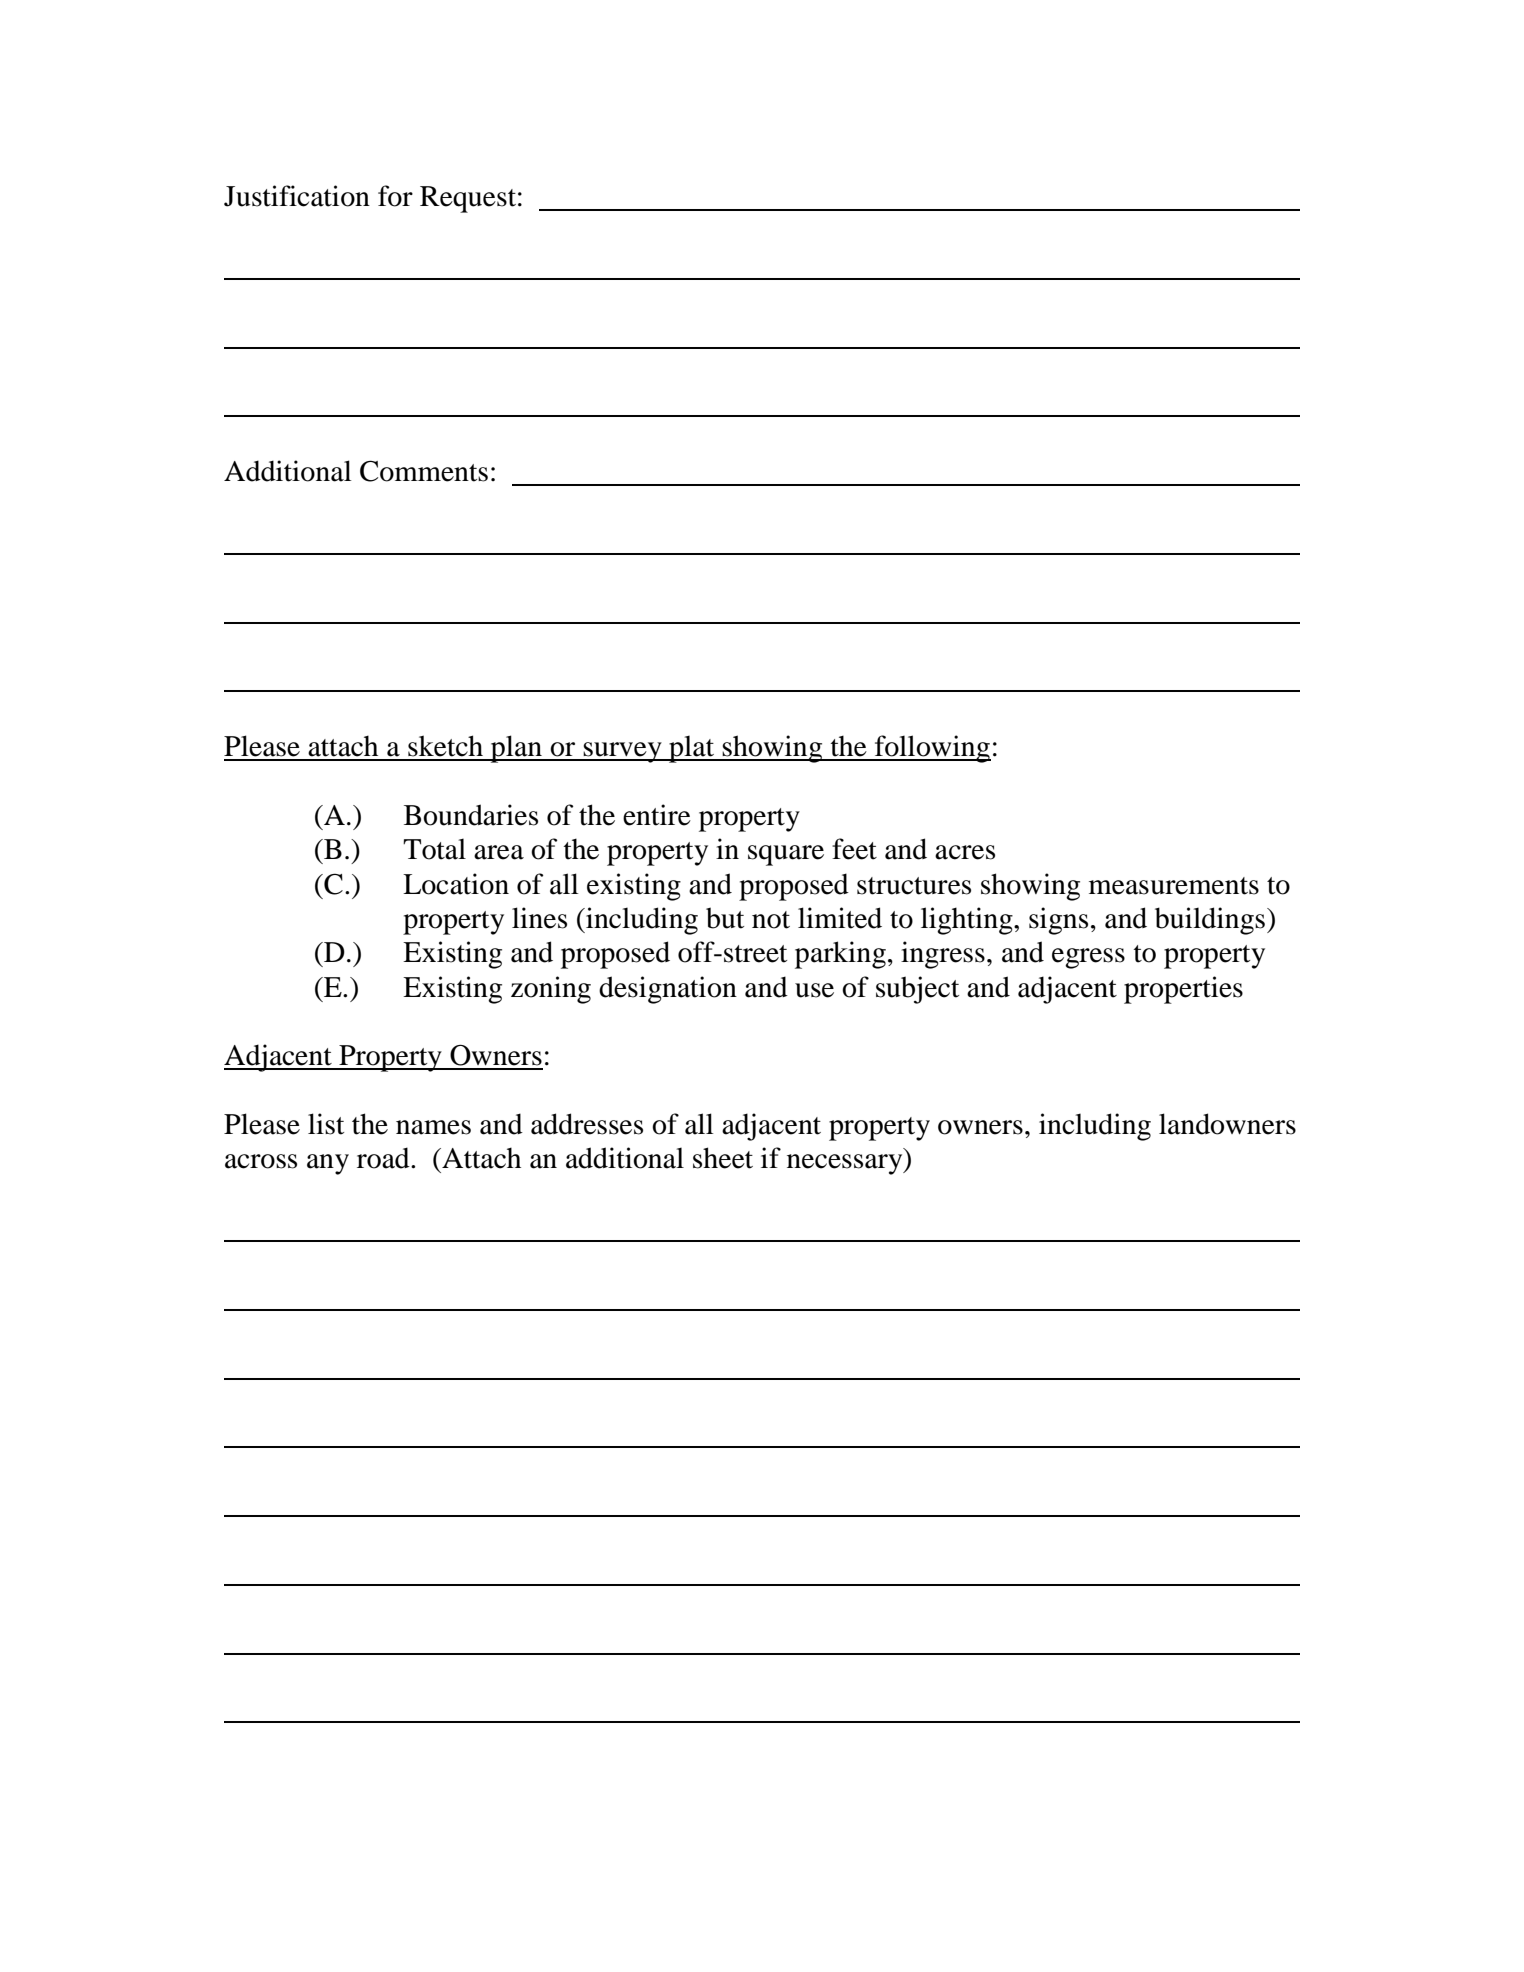  Describe the element at coordinates (297, 196) in the screenshot. I see `Justification` at that location.
